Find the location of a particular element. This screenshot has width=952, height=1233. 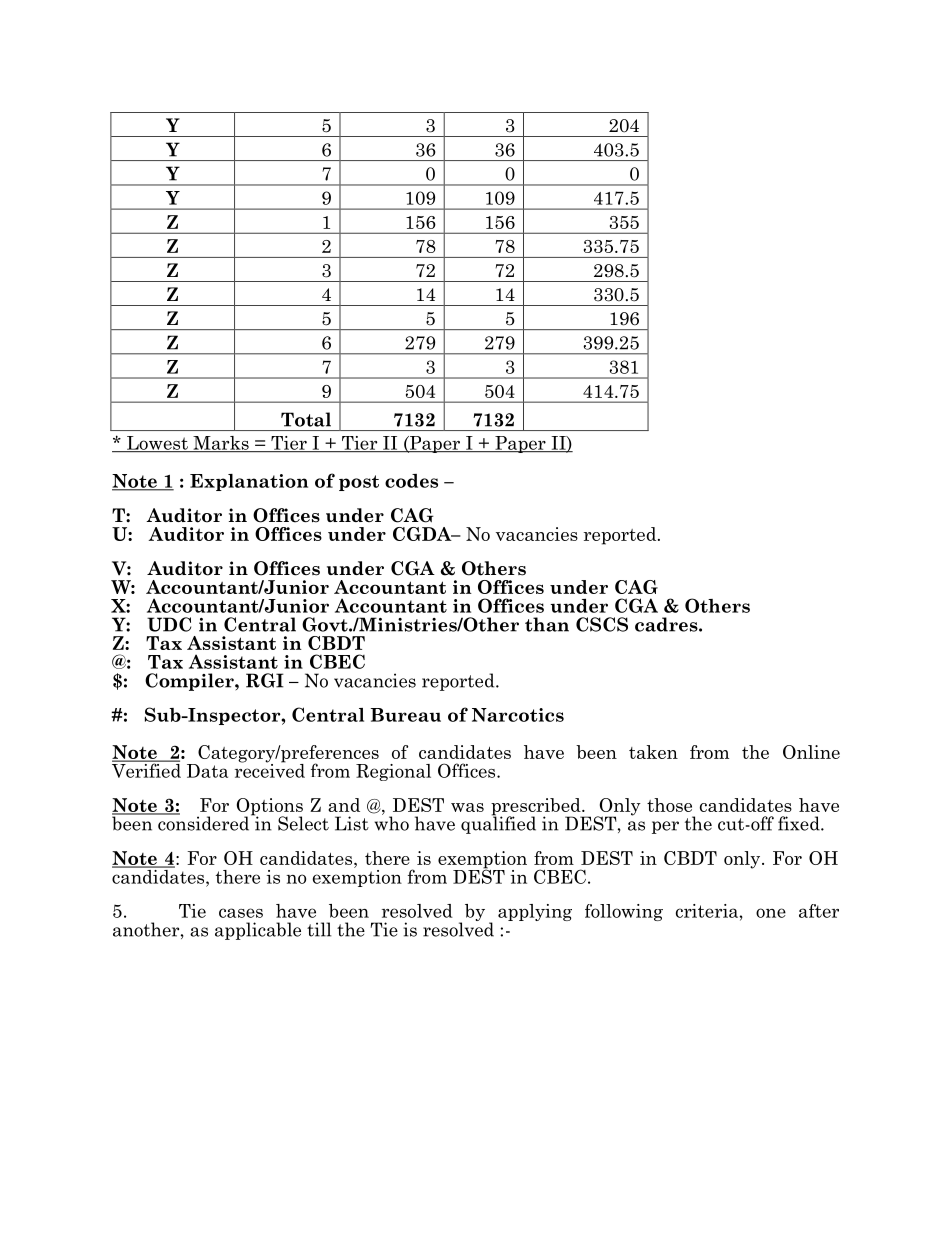

Marks is located at coordinates (221, 444).
